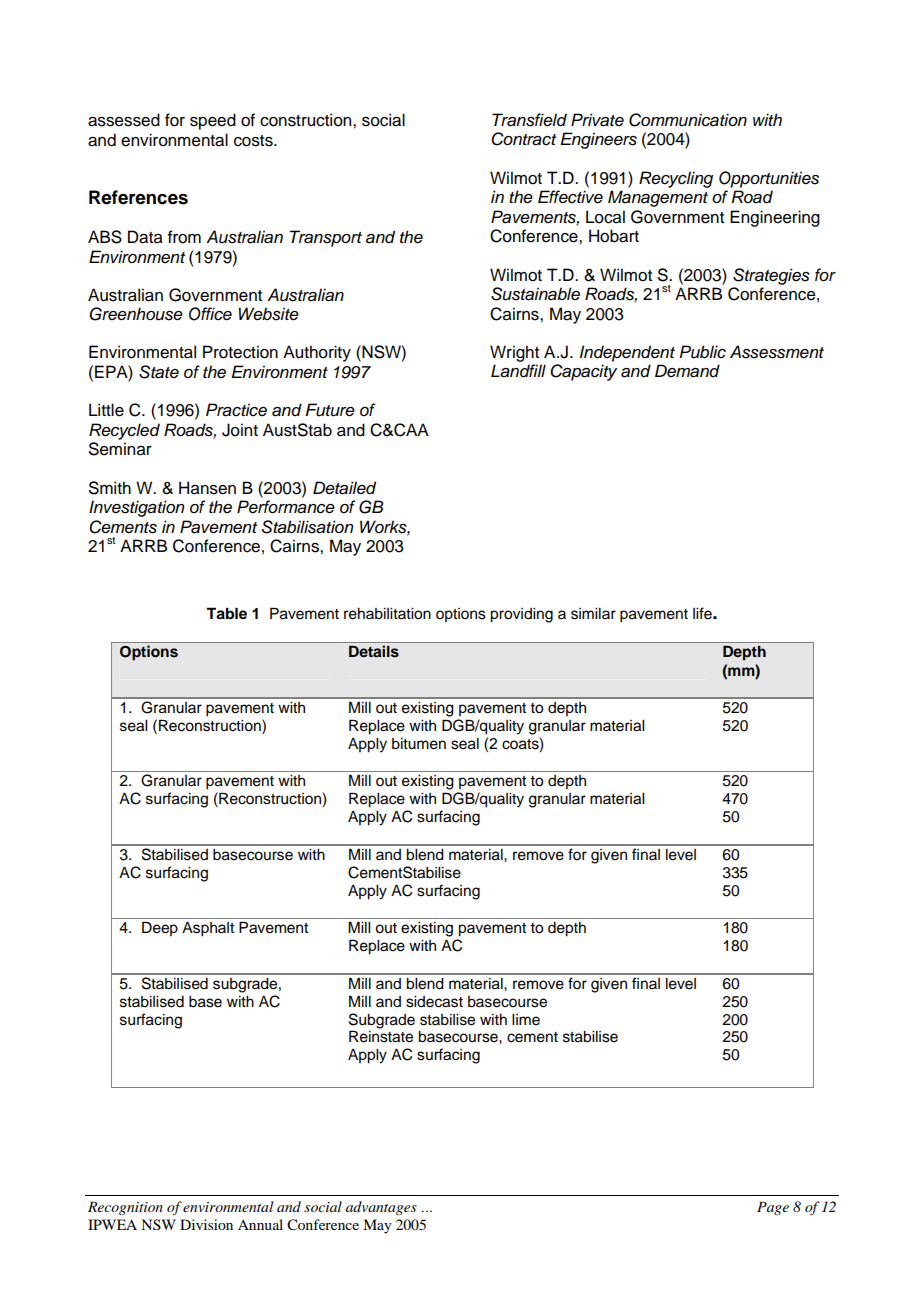 The width and height of the document is (924, 1308). I want to click on Effective, so click(570, 197).
